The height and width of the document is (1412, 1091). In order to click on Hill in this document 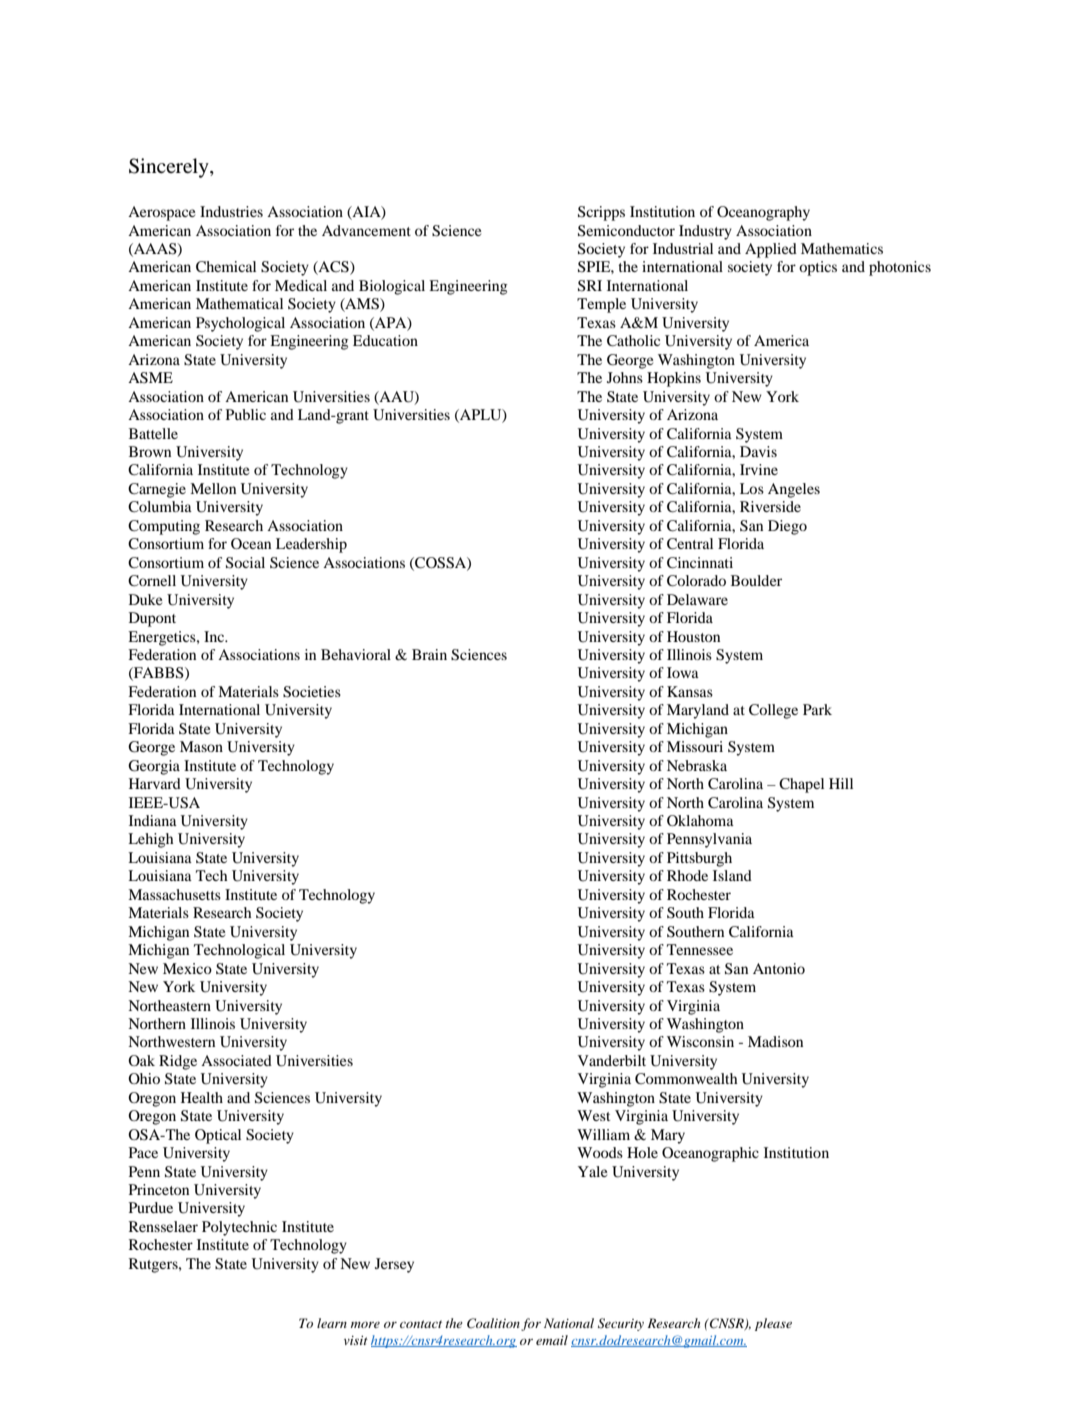, I will do `click(841, 783)`.
